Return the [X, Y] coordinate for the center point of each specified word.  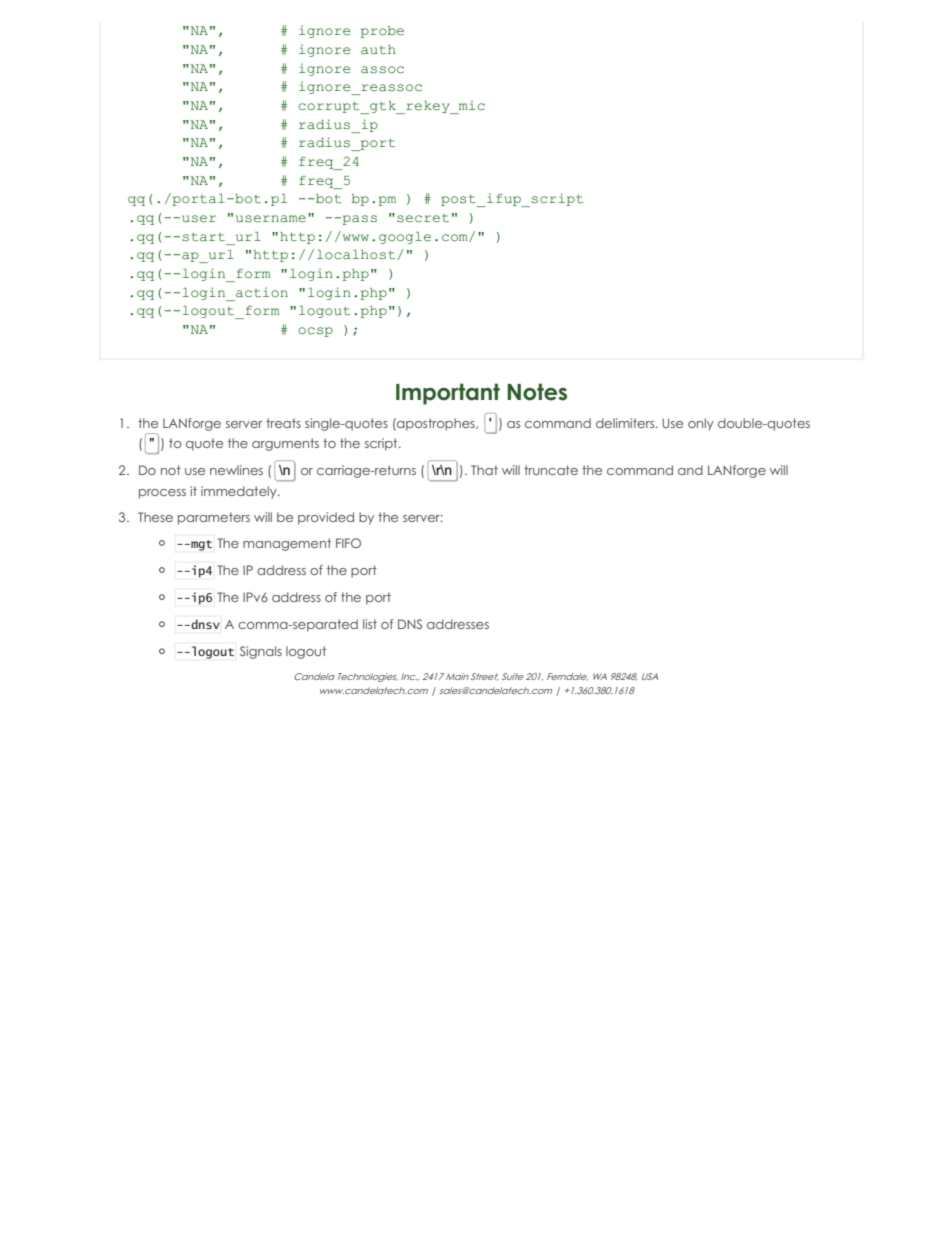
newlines [236, 470]
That [484, 470]
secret [423, 218]
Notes [537, 392]
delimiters [626, 423]
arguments [285, 444]
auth [378, 50]
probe [382, 32]
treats [283, 423]
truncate [551, 470]
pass [358, 220]
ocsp [315, 332]
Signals [261, 652]
